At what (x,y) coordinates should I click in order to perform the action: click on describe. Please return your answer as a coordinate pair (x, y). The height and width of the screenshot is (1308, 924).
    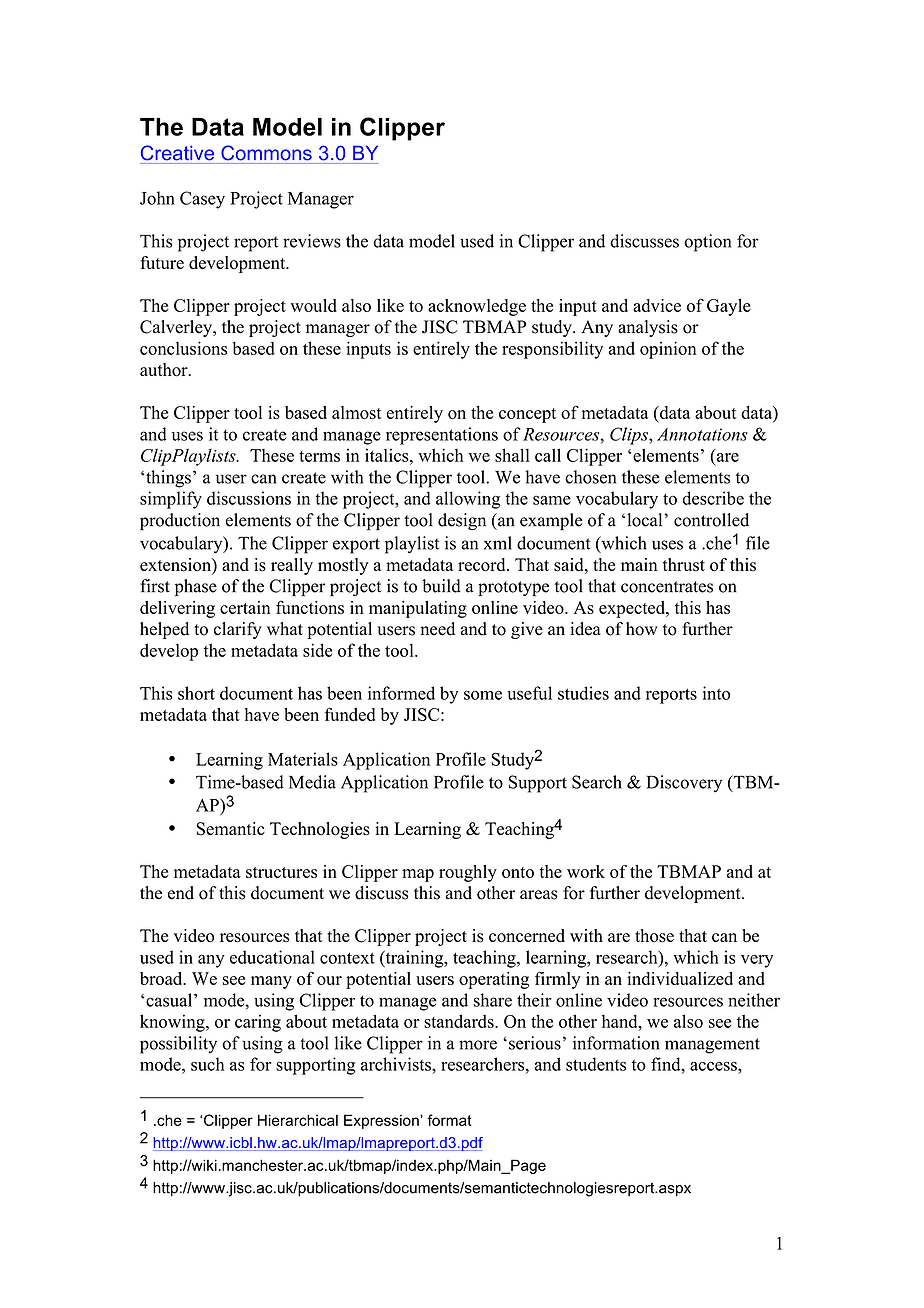
    Looking at the image, I should click on (713, 498).
